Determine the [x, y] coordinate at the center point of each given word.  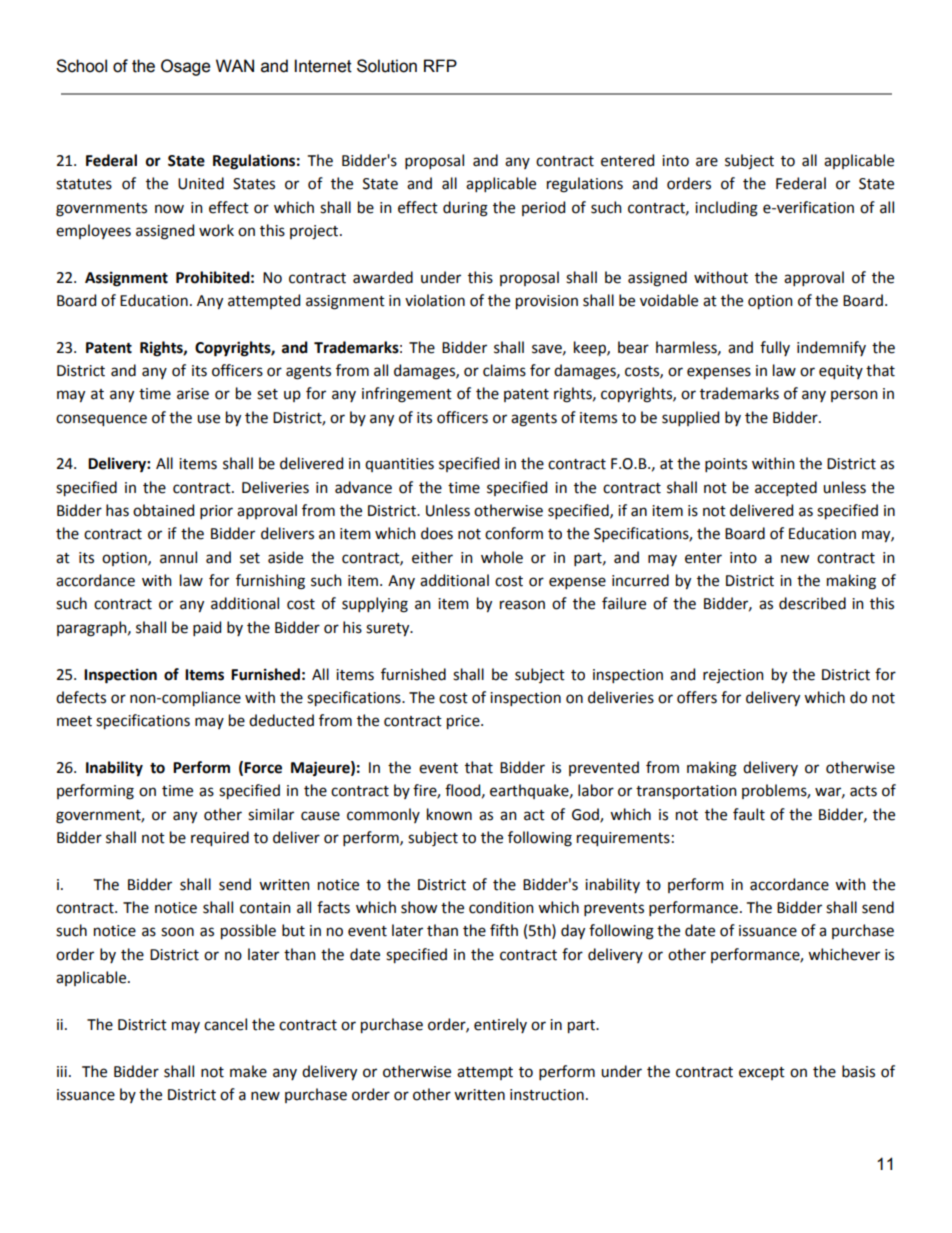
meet [74, 721]
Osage [185, 67]
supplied [690, 418]
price [464, 722]
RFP [440, 65]
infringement [407, 395]
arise [193, 394]
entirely [500, 1025]
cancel [225, 1024]
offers [697, 697]
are [707, 162]
